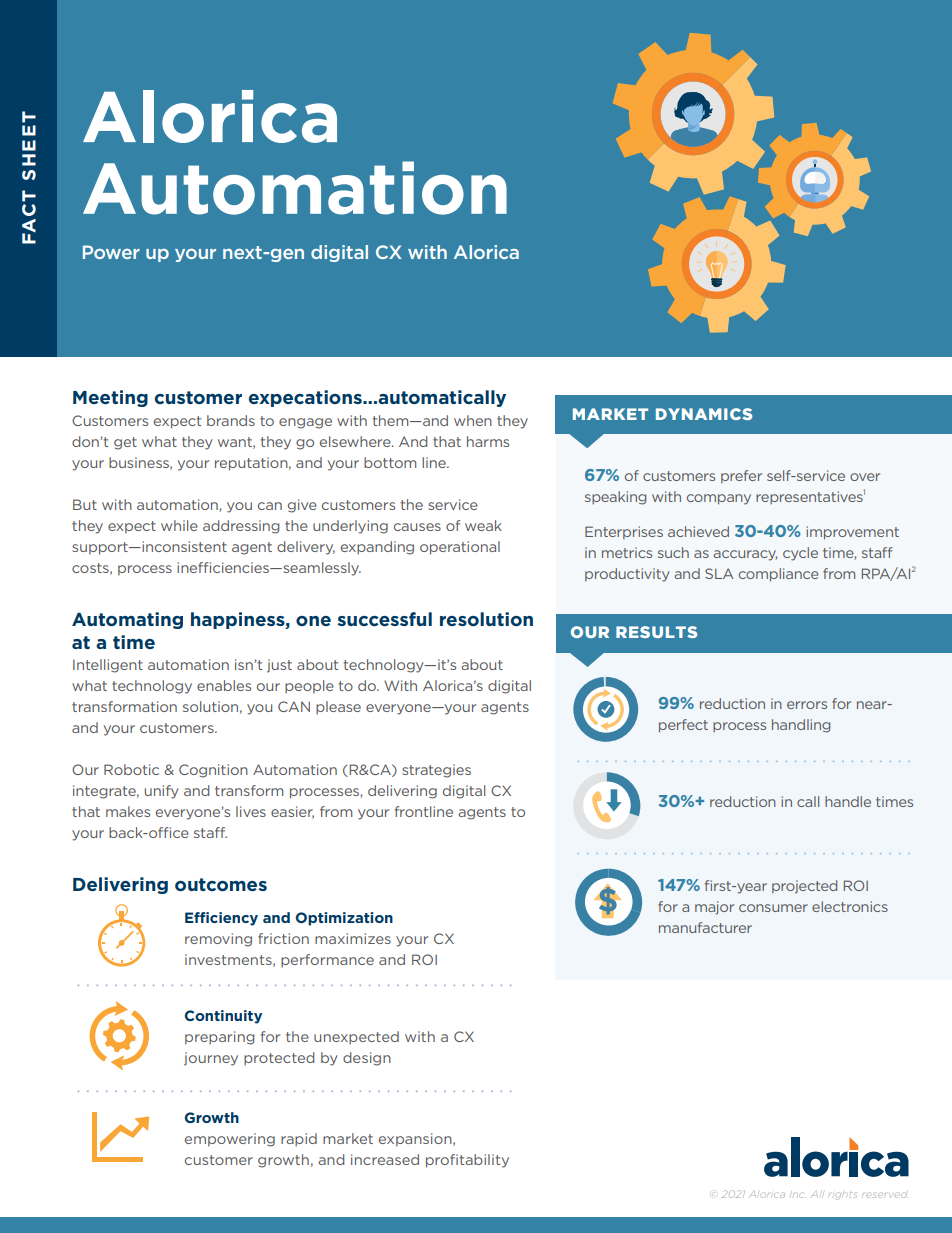  Describe the element at coordinates (299, 1139) in the document. I see `rapid` at that location.
